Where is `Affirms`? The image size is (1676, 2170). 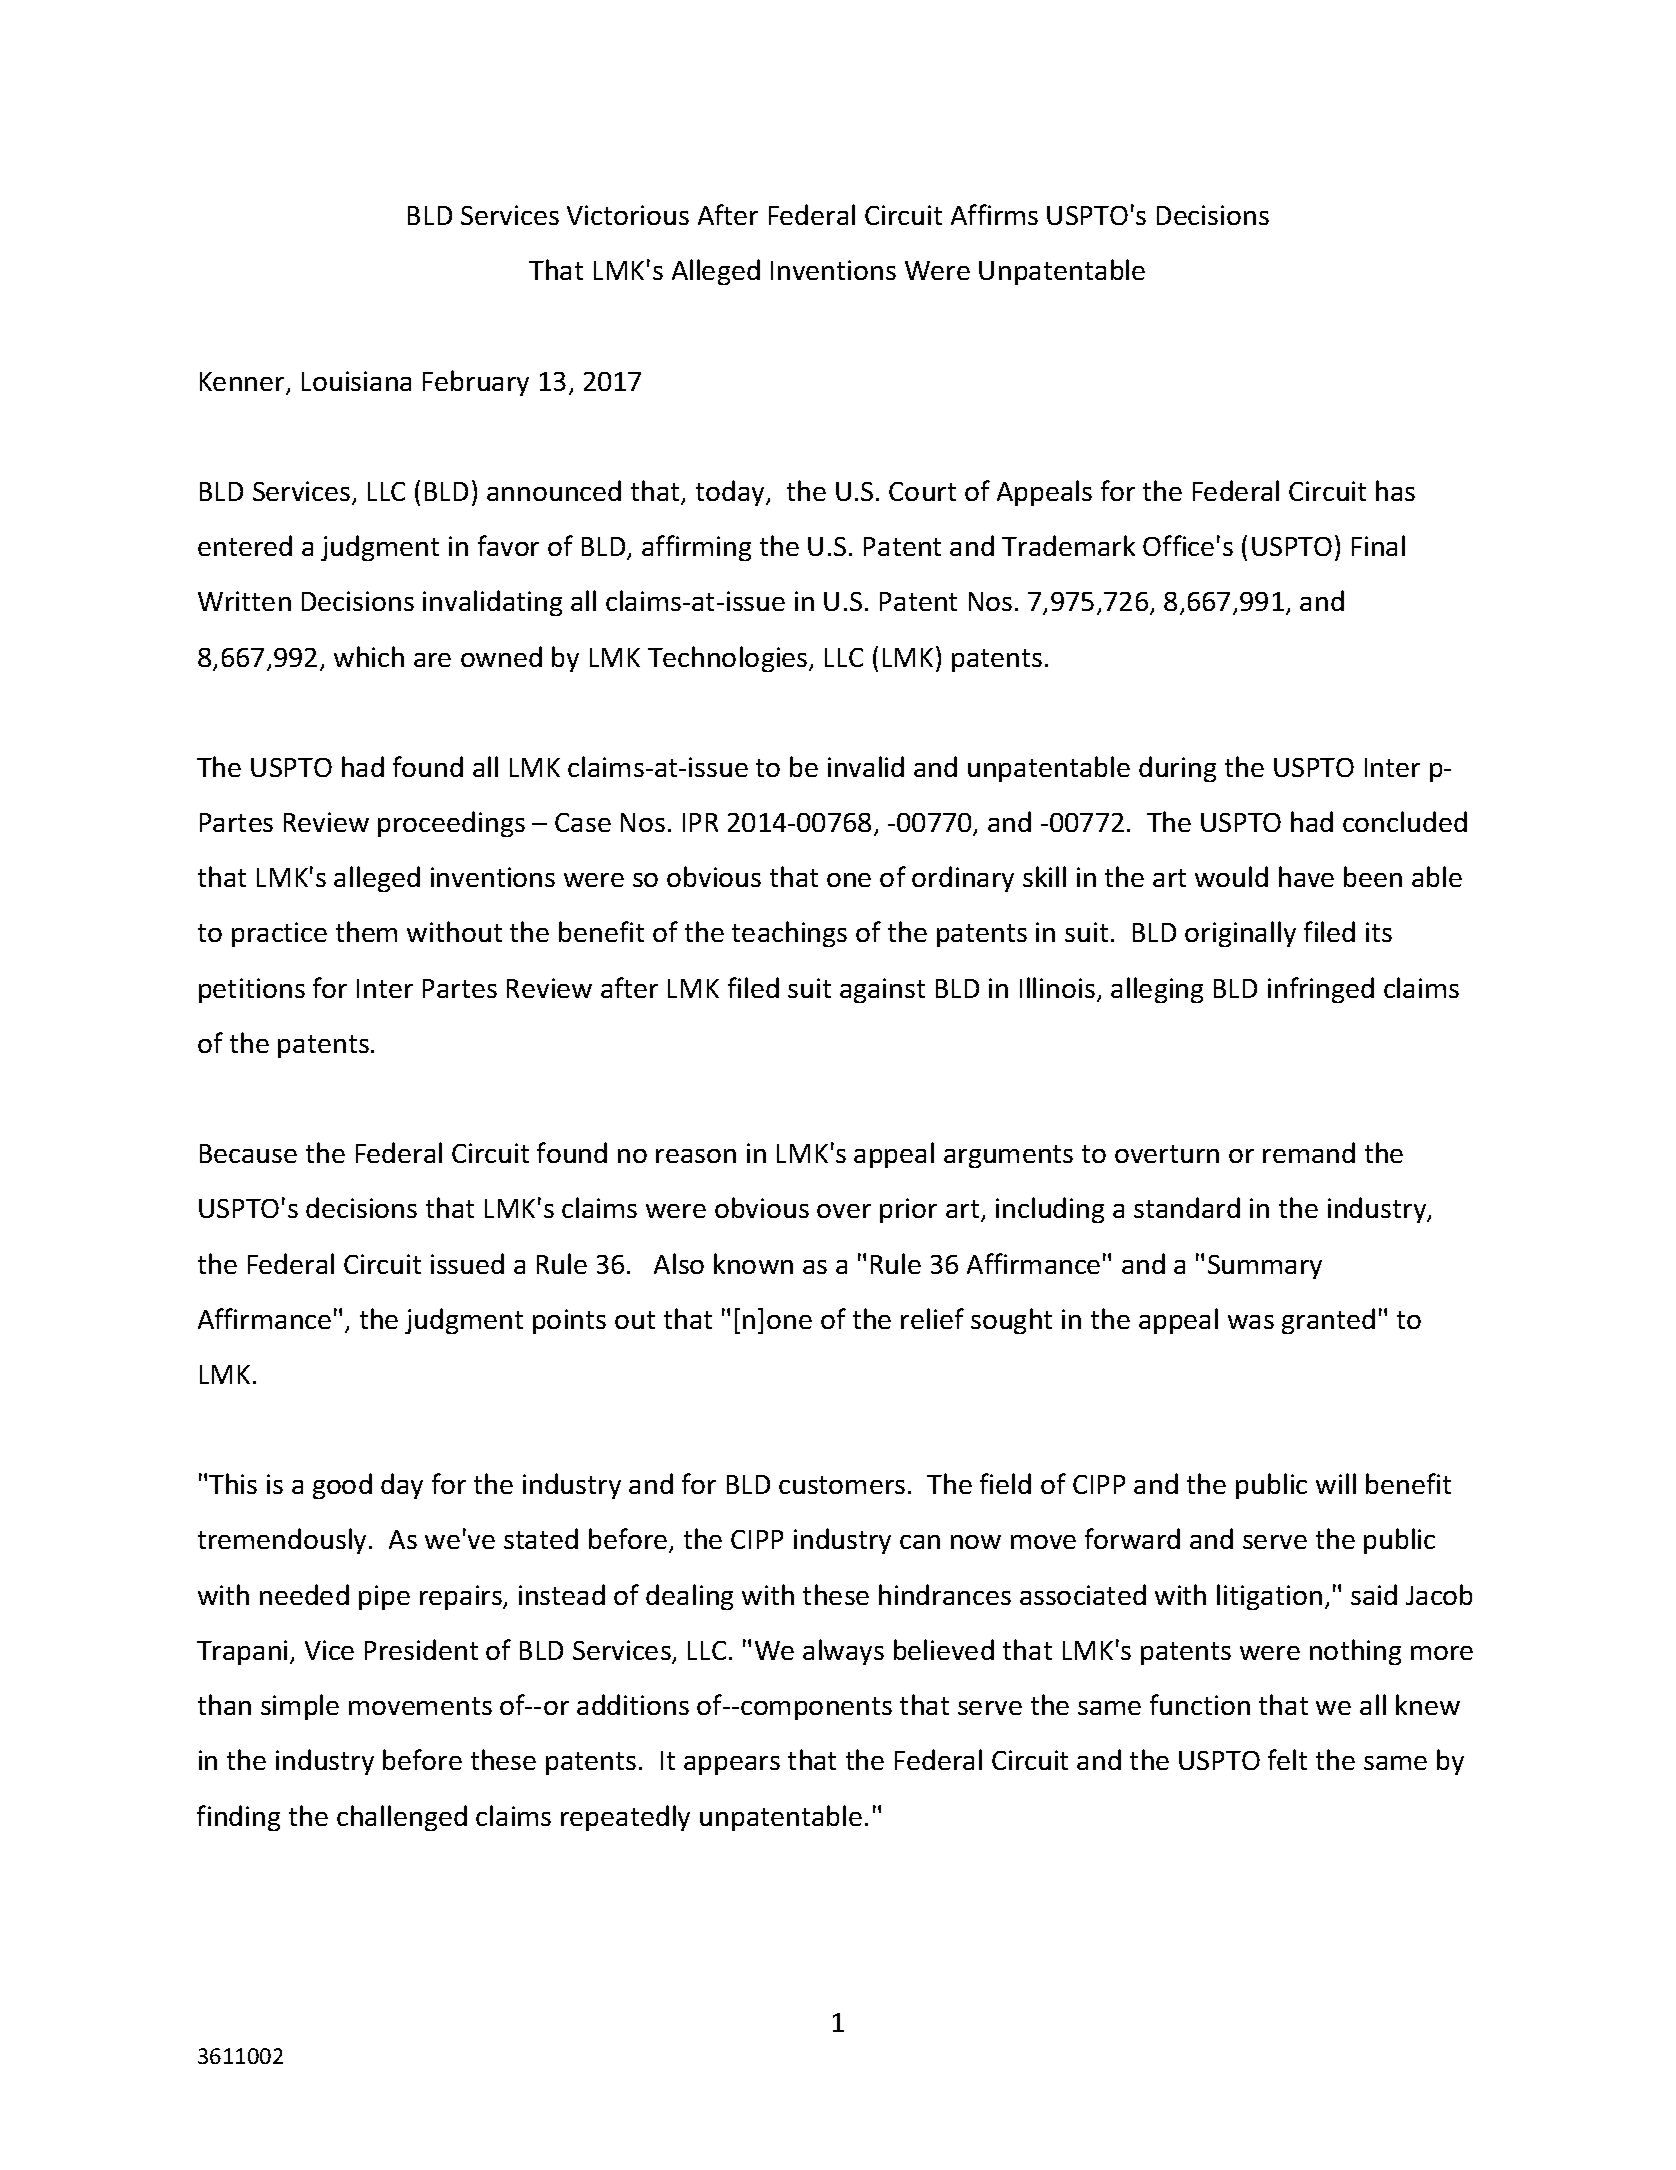
Affirms is located at coordinates (994, 214).
